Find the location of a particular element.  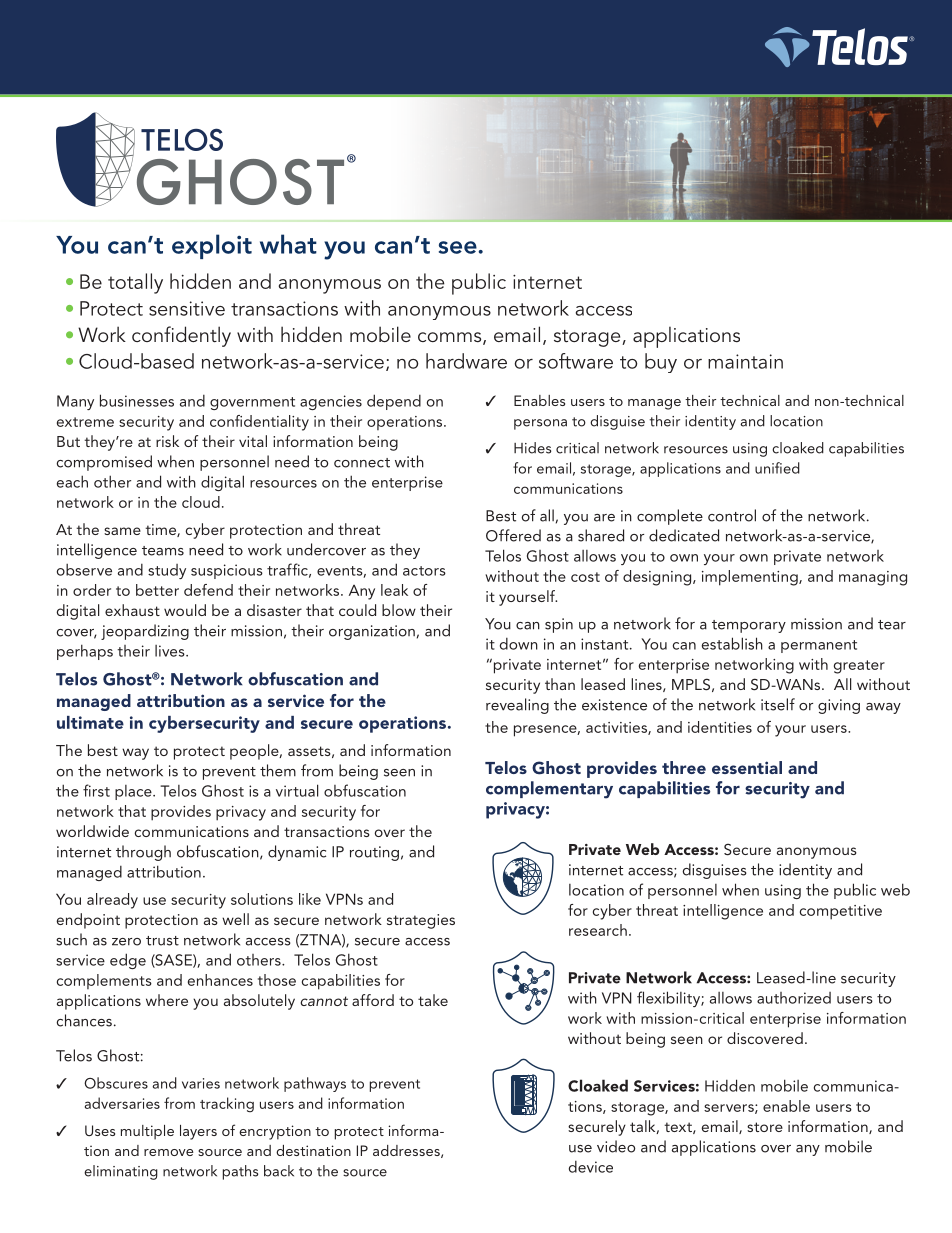

study is located at coordinates (167, 571).
